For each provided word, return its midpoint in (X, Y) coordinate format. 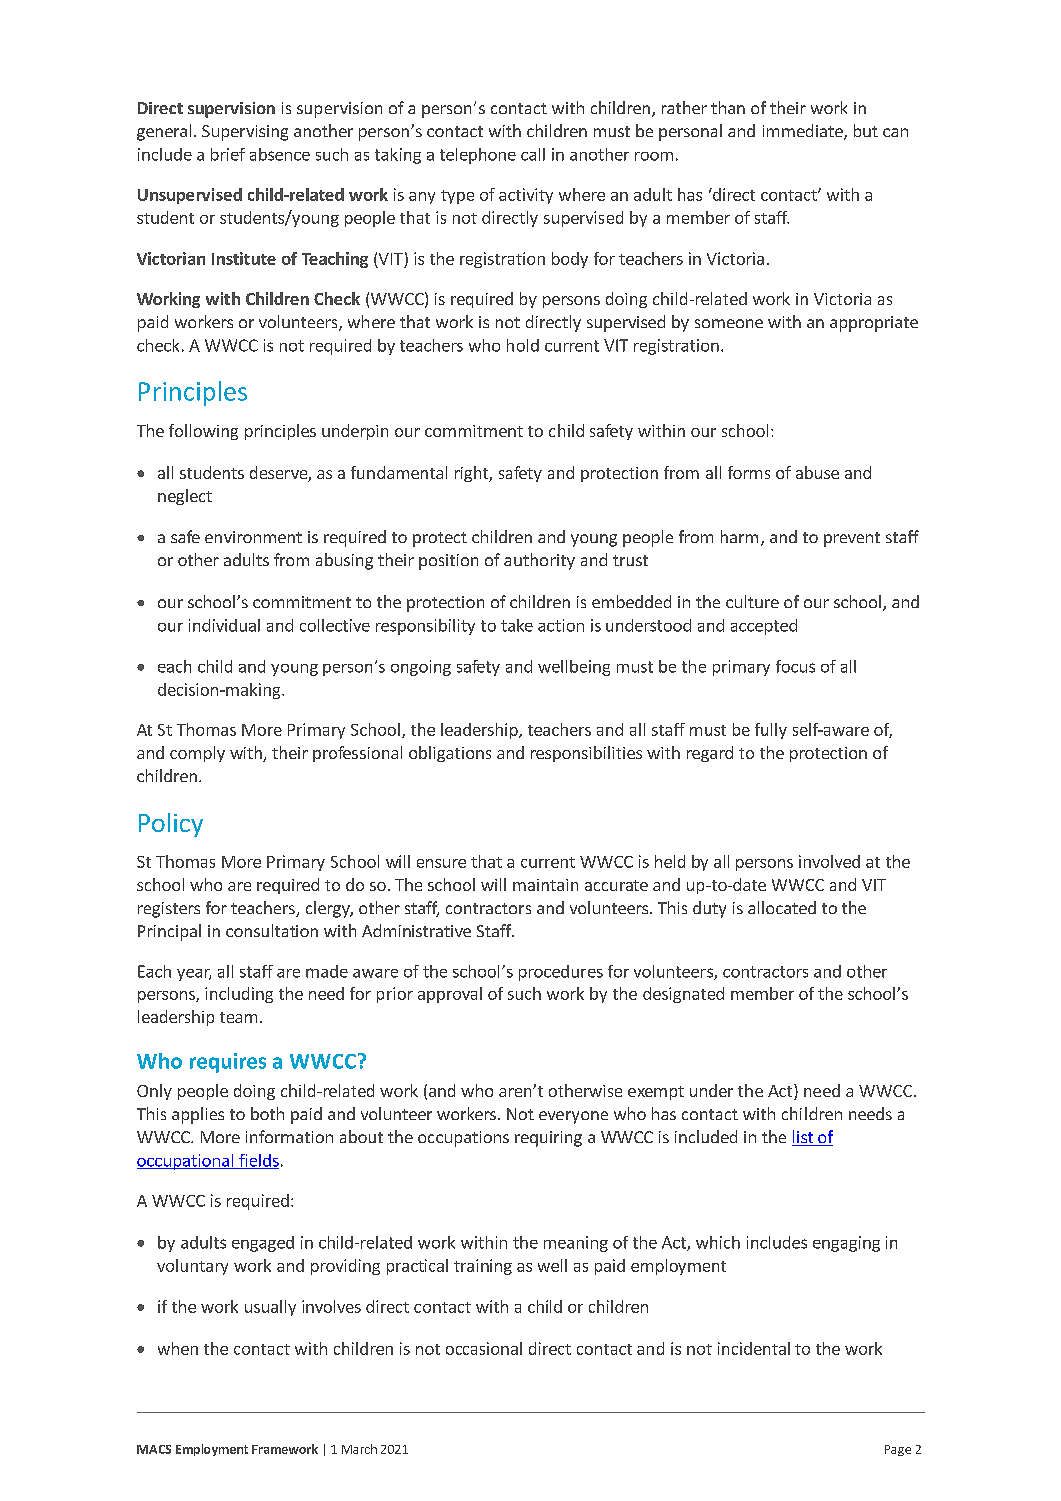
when (178, 1348)
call (533, 154)
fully (771, 731)
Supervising (245, 133)
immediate (804, 132)
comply (197, 754)
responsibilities (586, 754)
